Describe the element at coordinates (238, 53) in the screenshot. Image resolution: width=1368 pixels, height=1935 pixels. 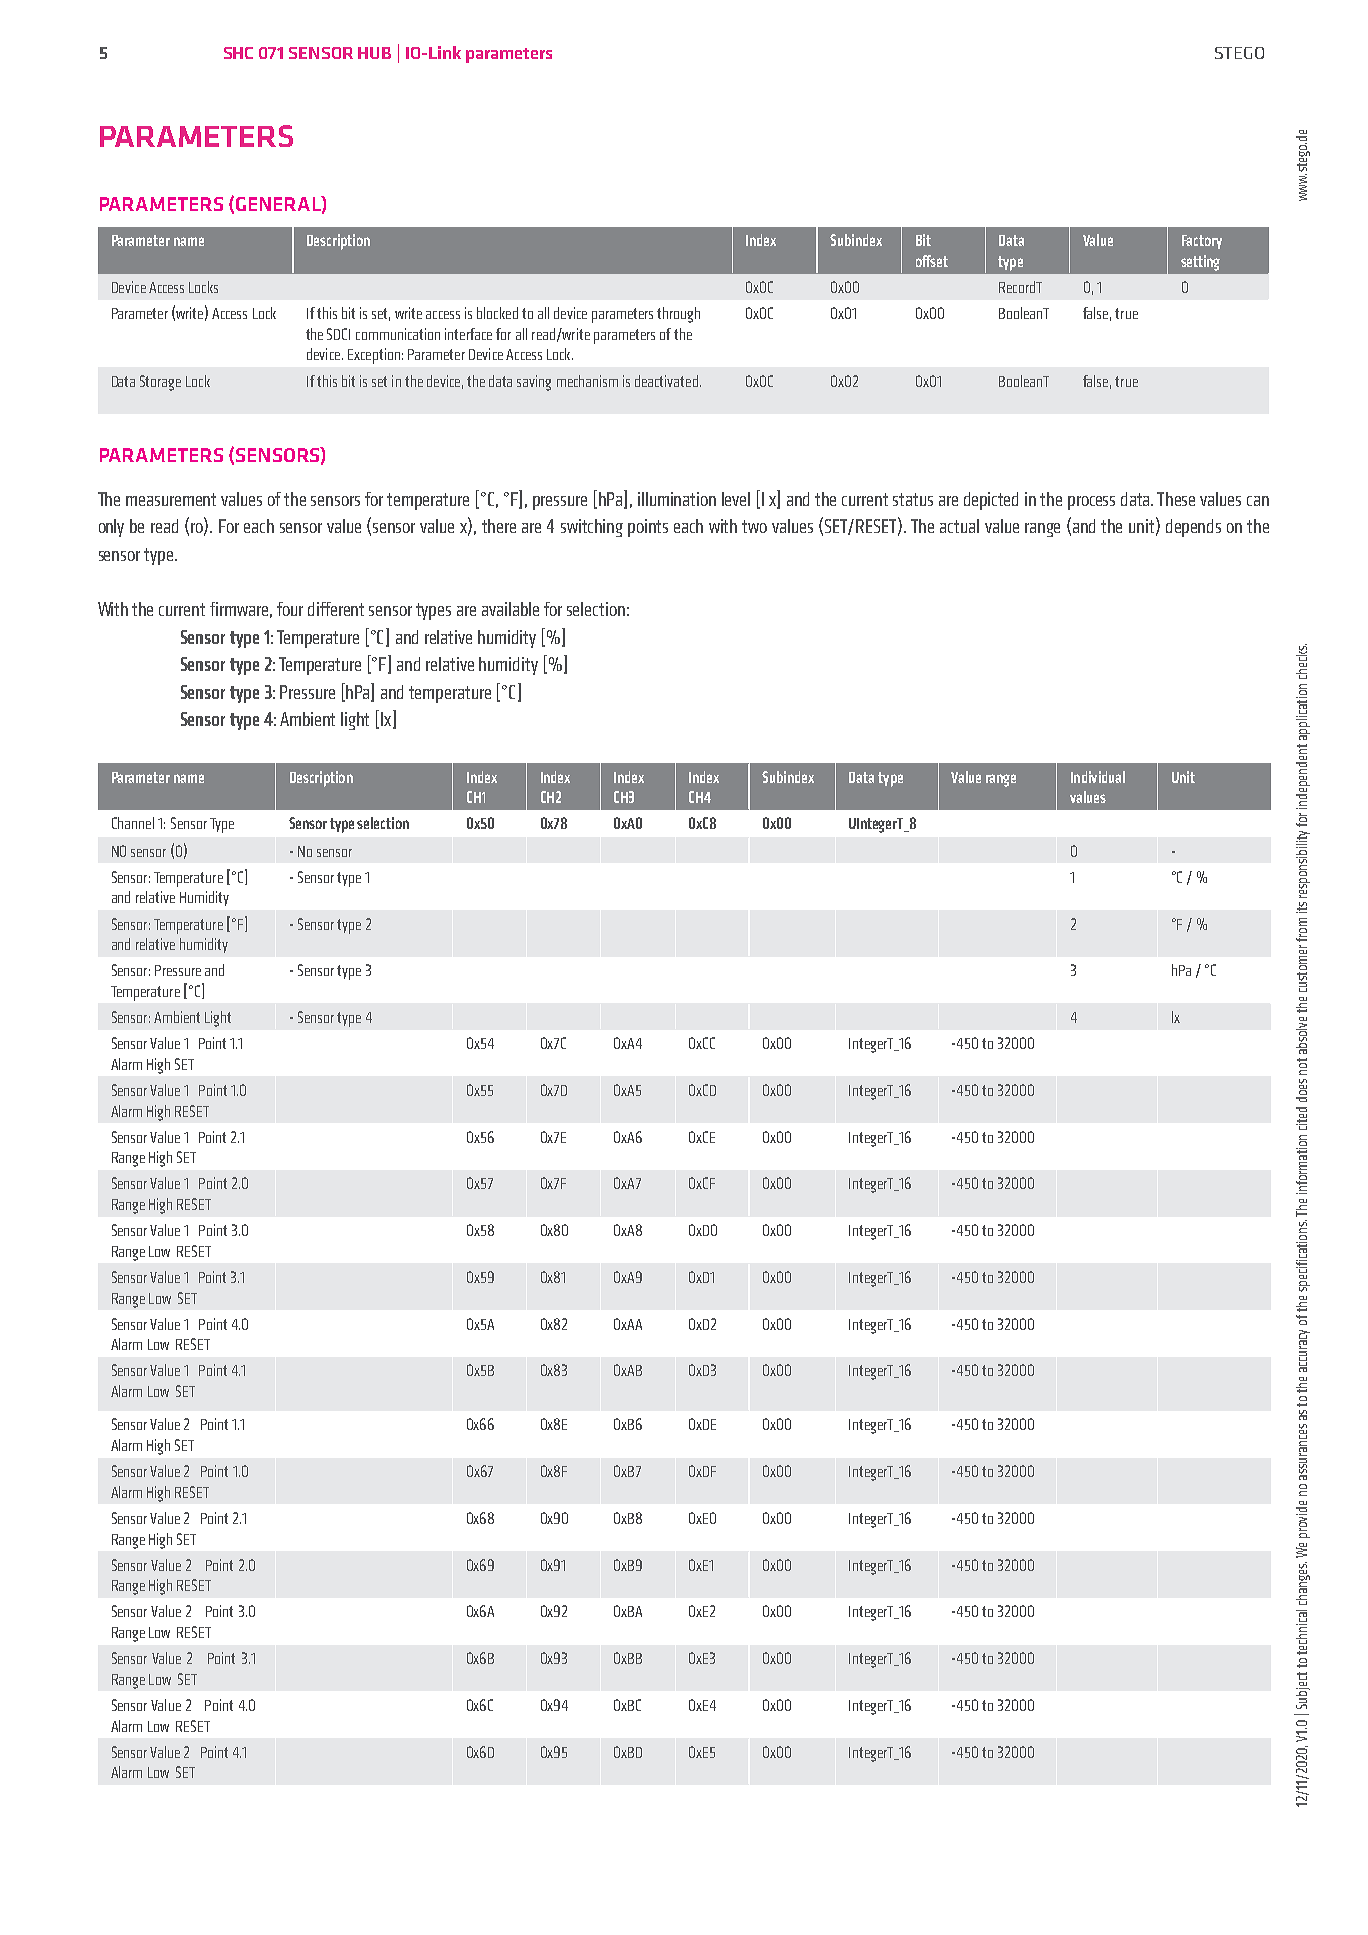
I see `SHC` at that location.
